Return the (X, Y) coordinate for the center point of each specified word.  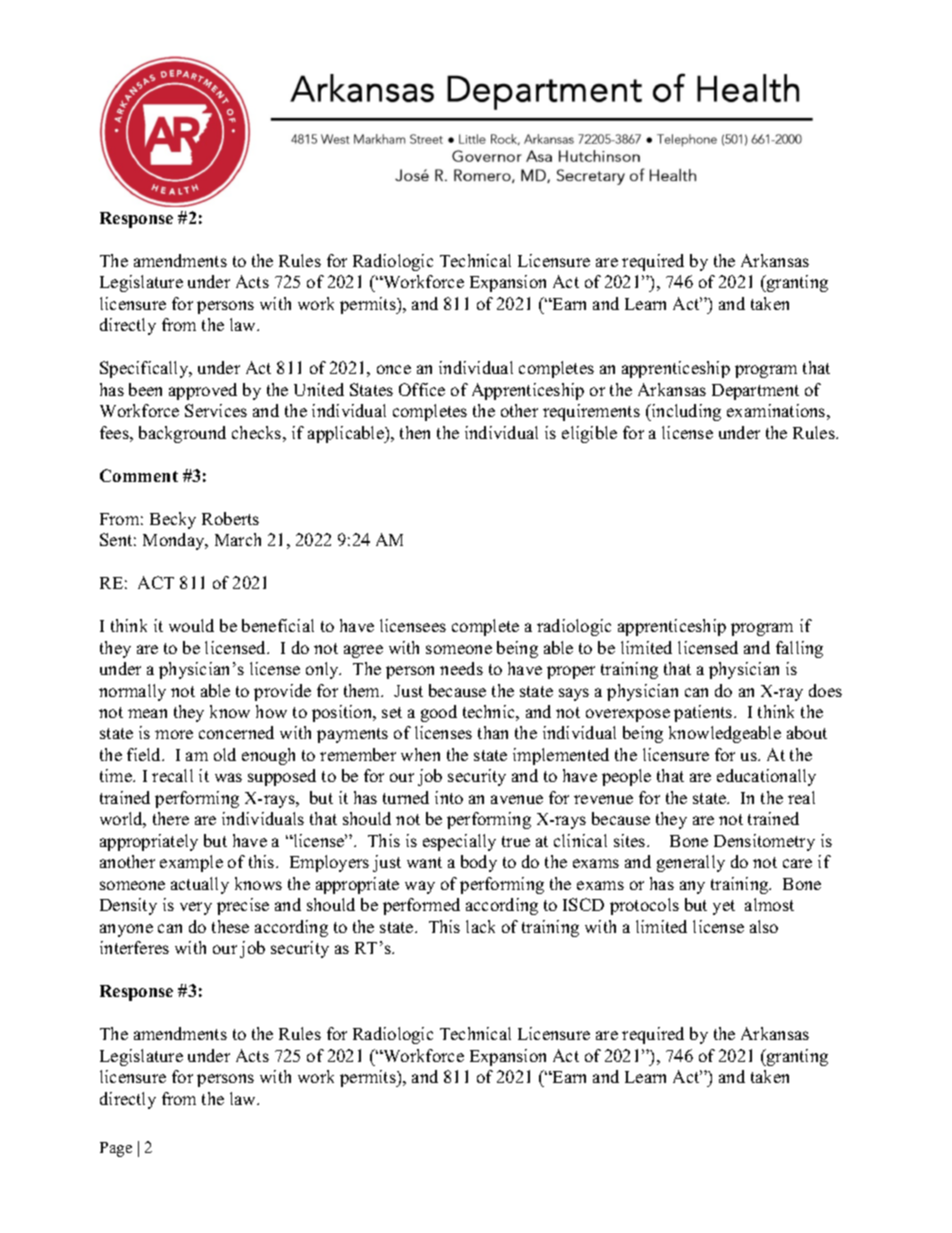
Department (755, 392)
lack (480, 926)
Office (422, 389)
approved (203, 391)
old (225, 754)
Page (116, 1149)
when (420, 754)
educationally (766, 777)
